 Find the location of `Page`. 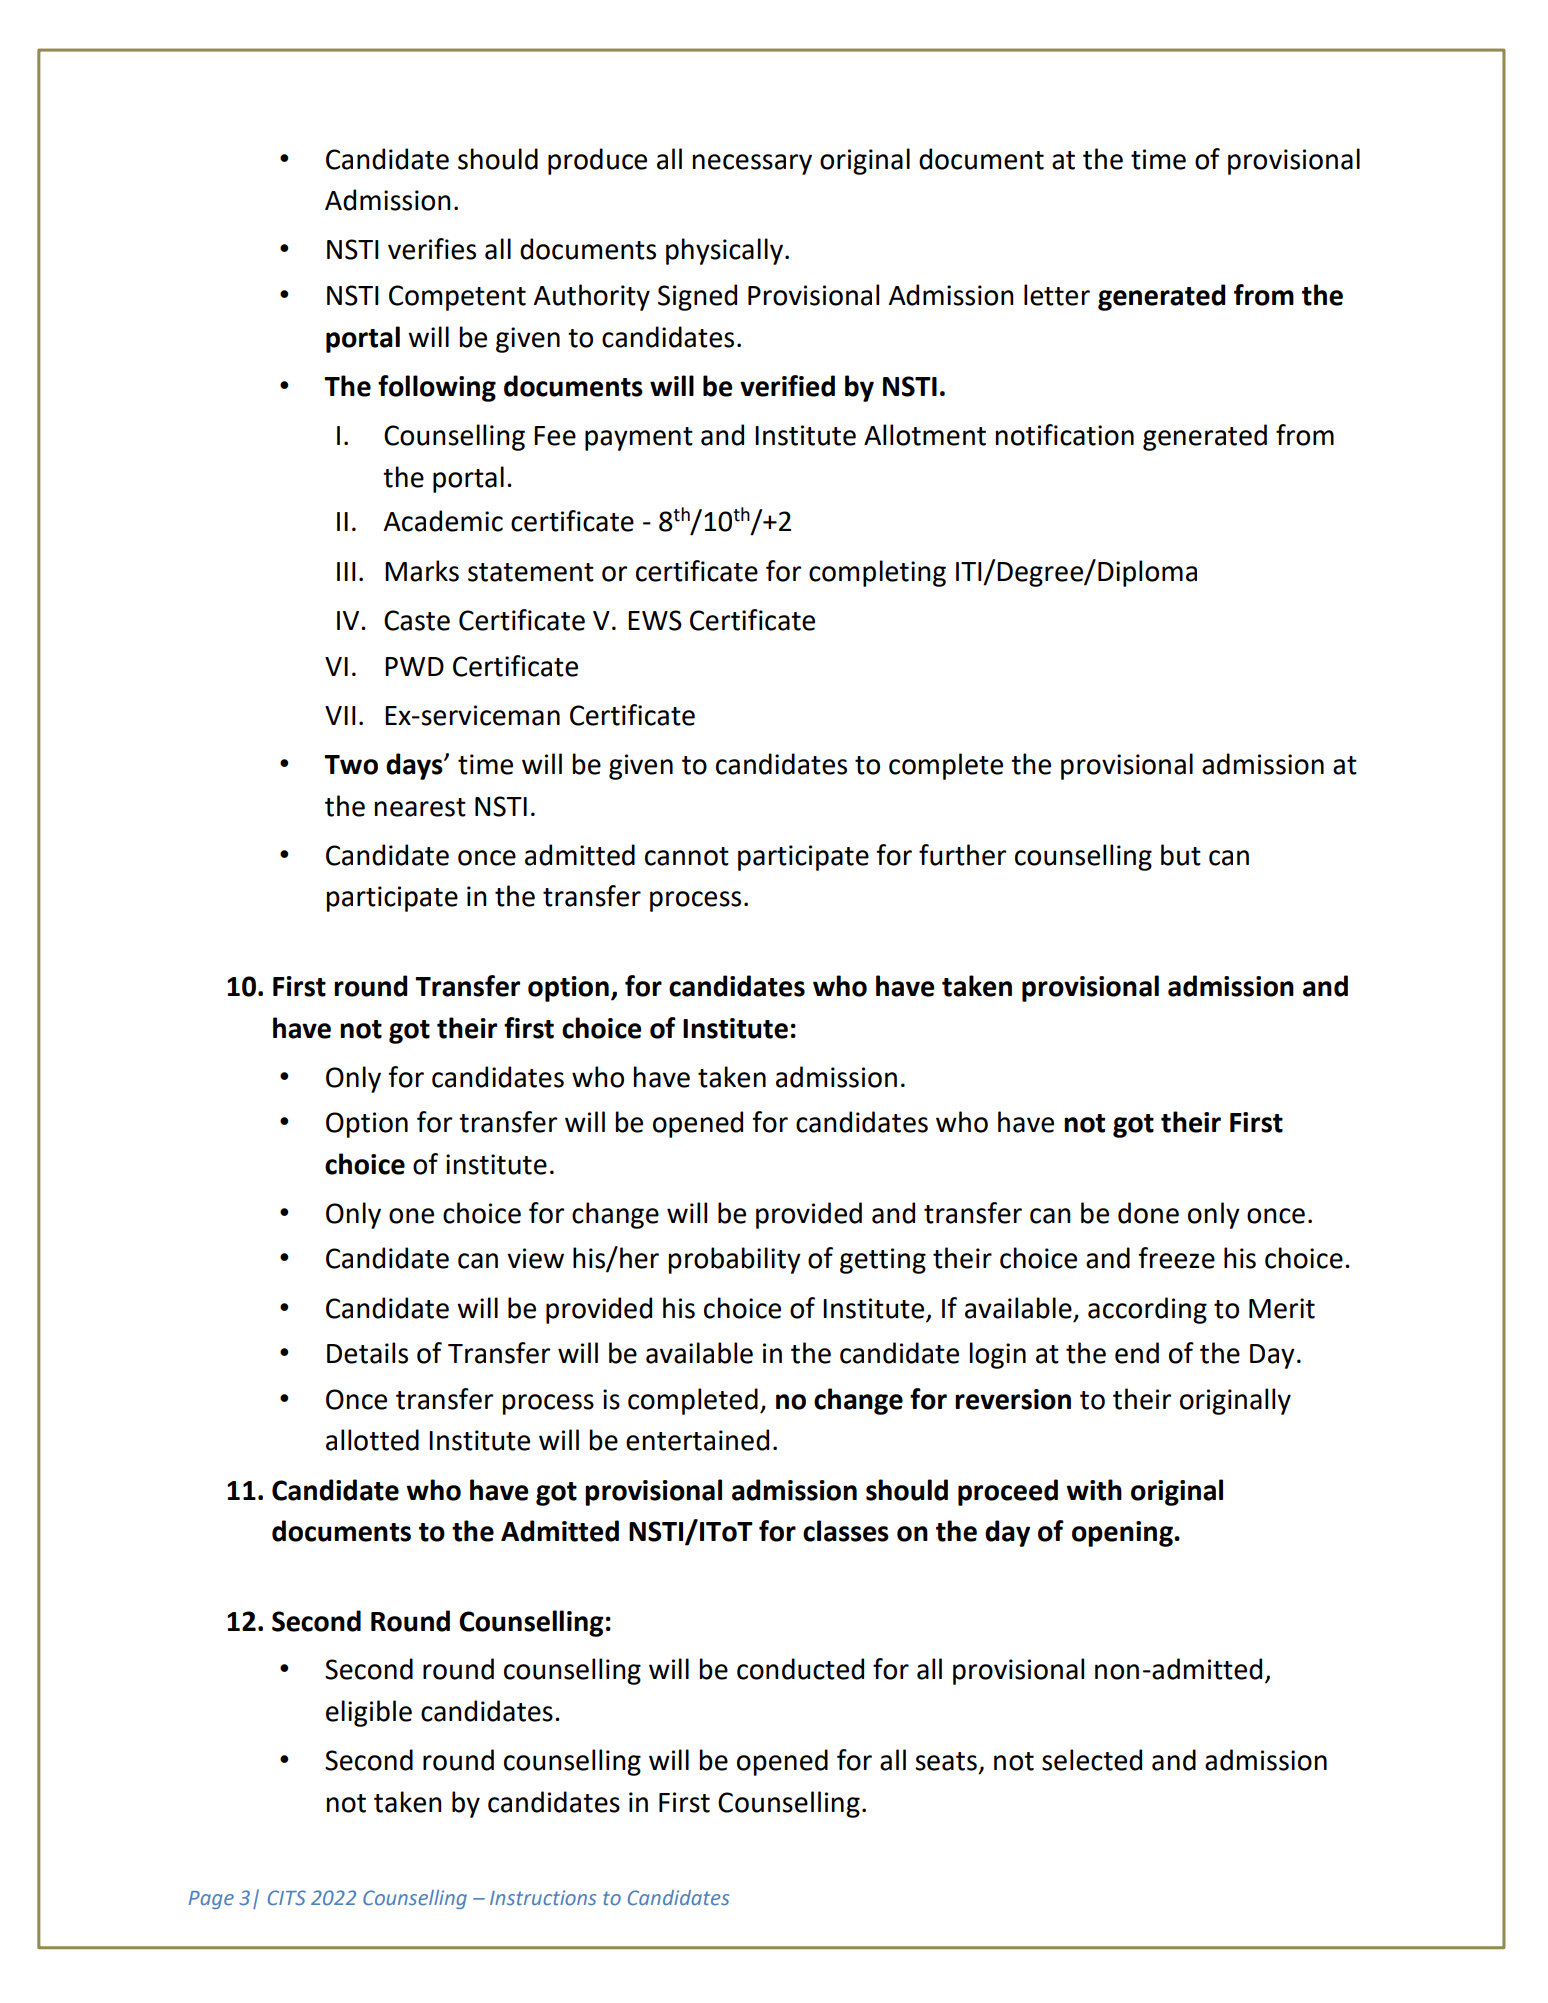

Page is located at coordinates (211, 1900).
